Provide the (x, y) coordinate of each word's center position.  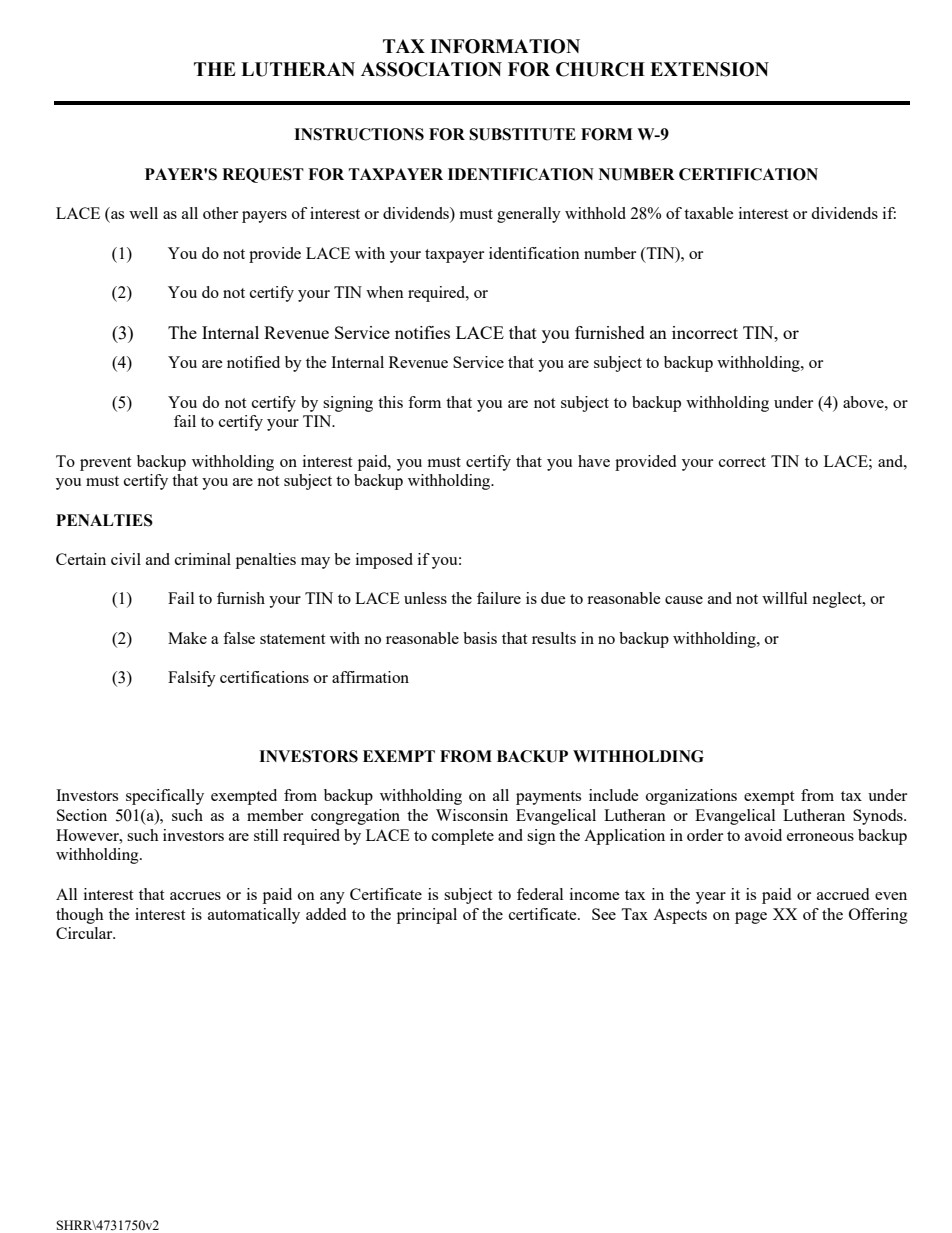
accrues (195, 896)
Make (187, 638)
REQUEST (263, 175)
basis (480, 638)
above (864, 402)
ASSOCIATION (431, 69)
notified (253, 362)
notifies (422, 332)
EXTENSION (709, 69)
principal (427, 916)
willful (784, 598)
